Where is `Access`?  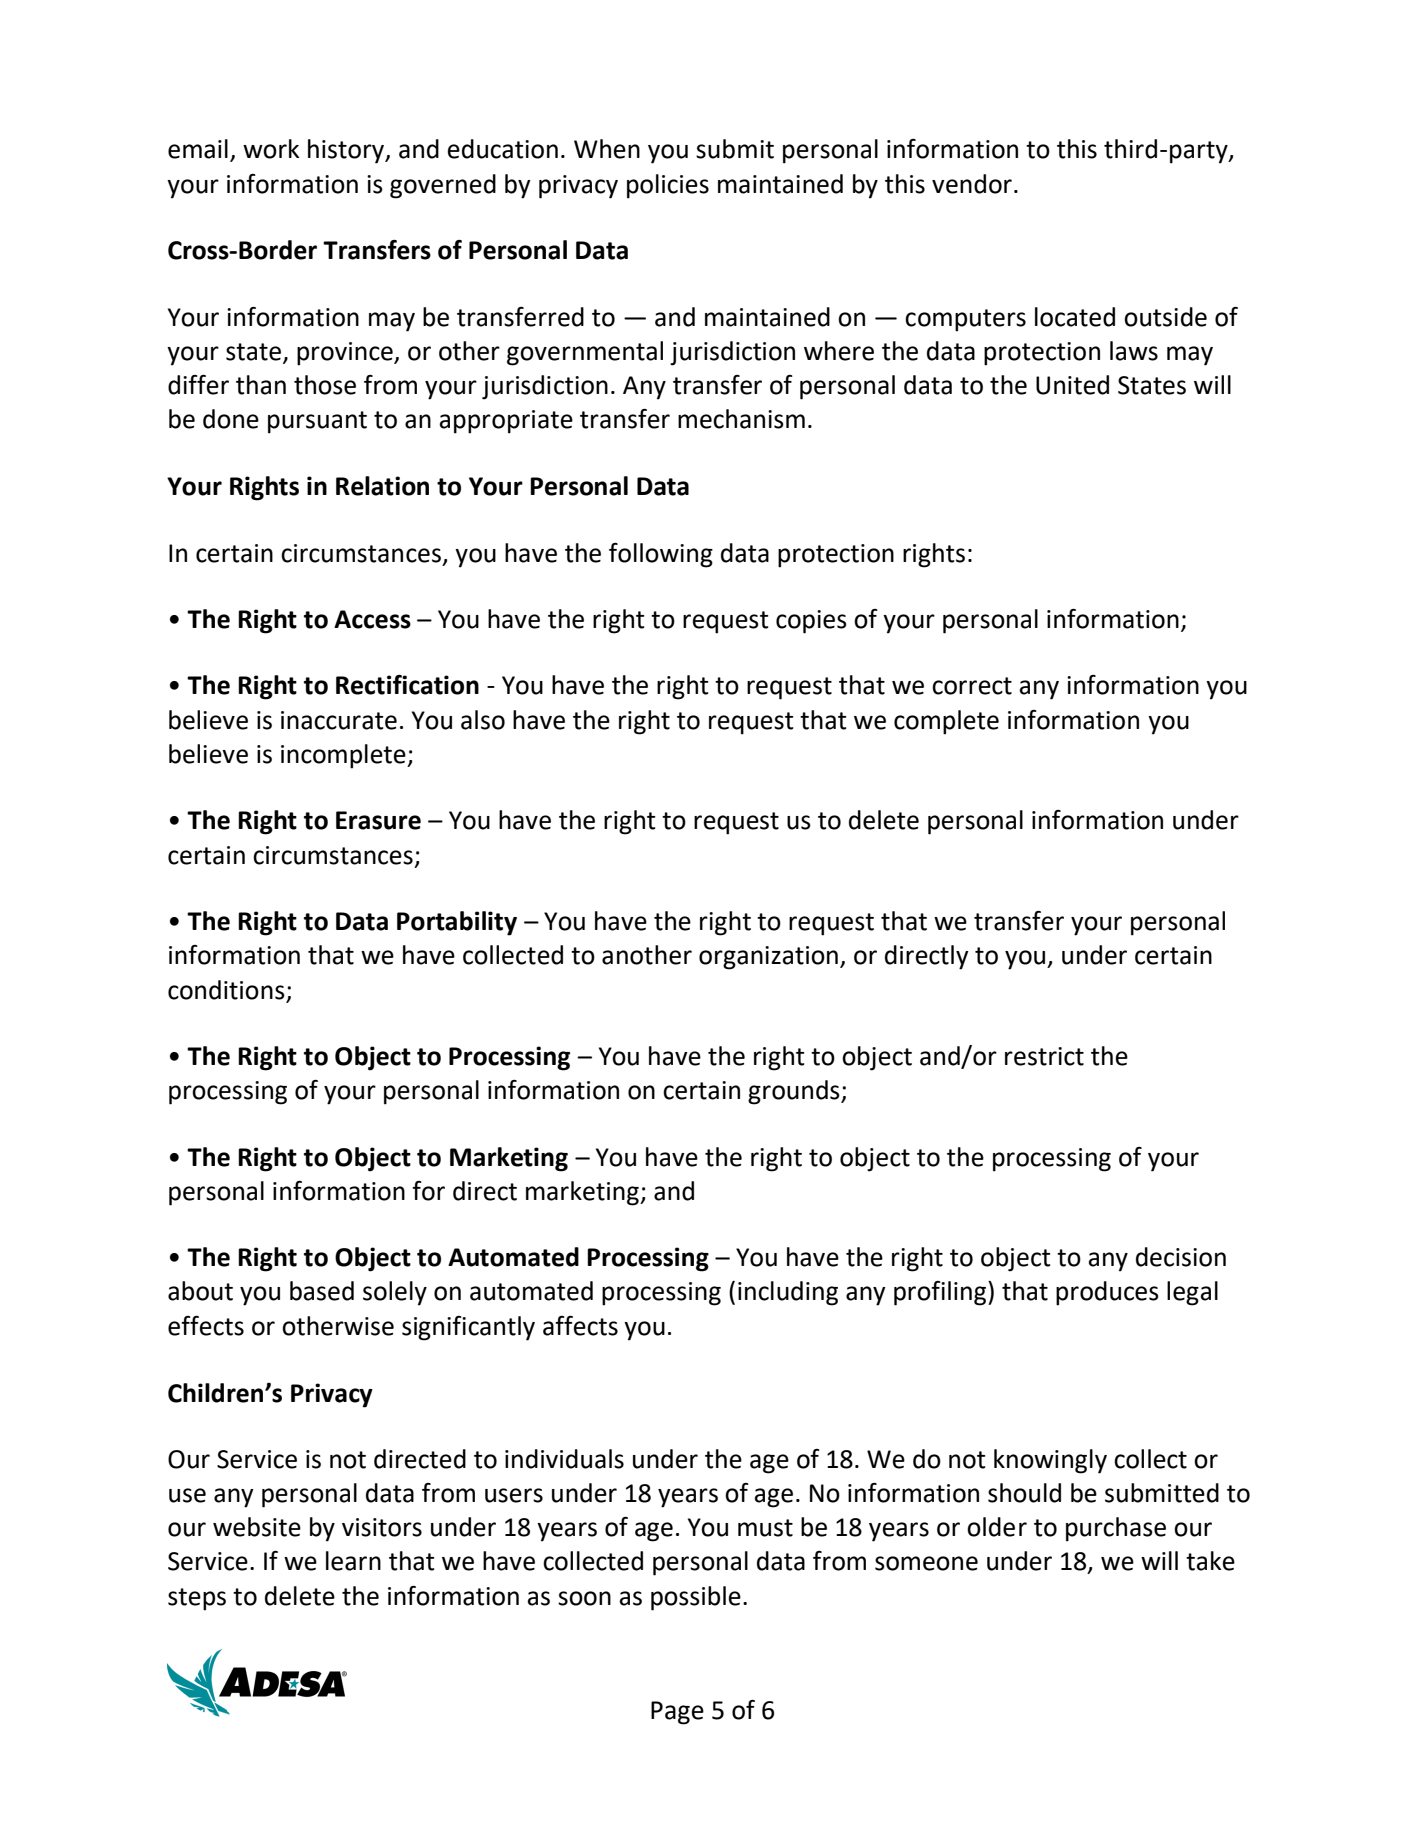 Access is located at coordinates (372, 619).
